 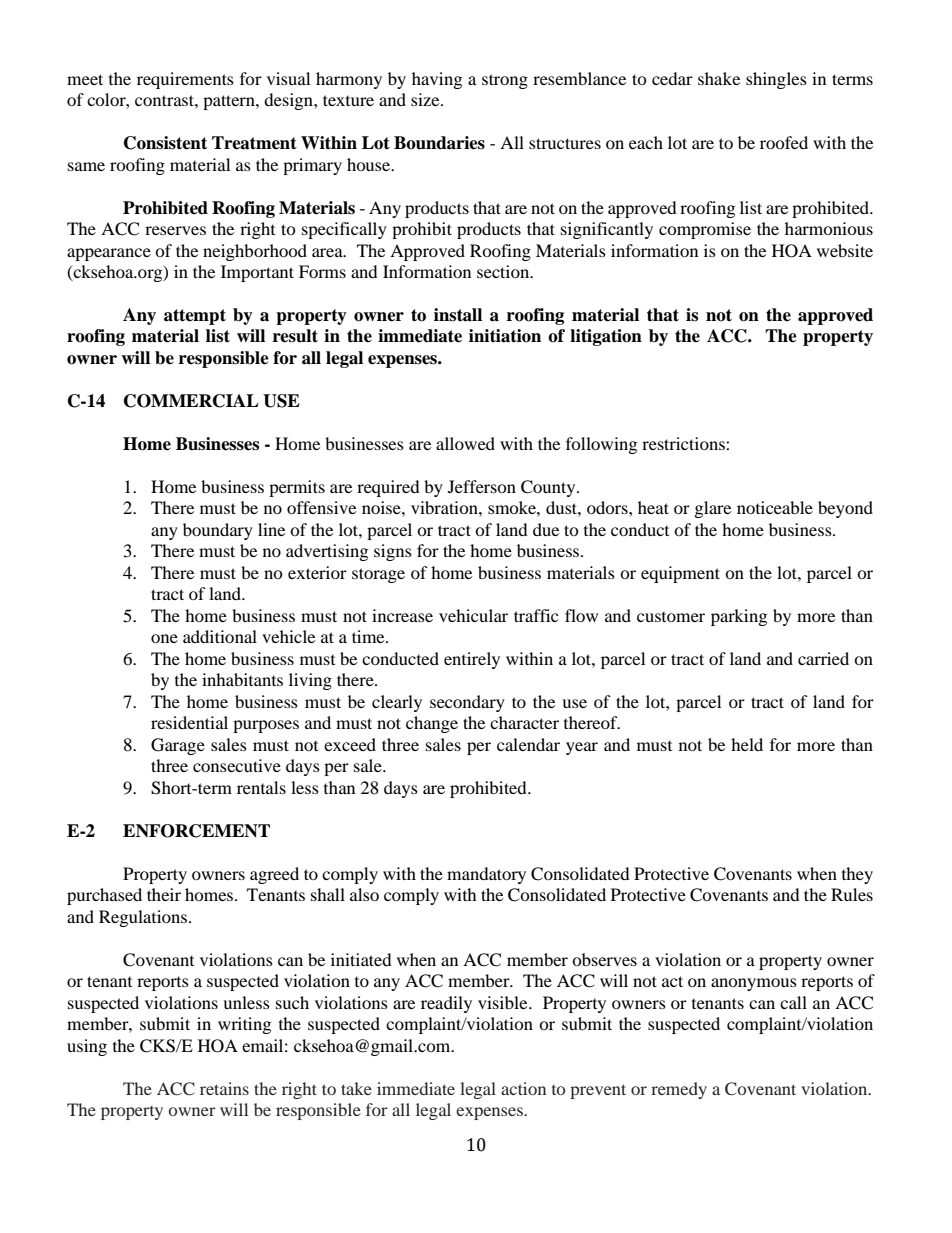 What do you see at coordinates (465, 443) in the screenshot?
I see `allowed` at bounding box center [465, 443].
